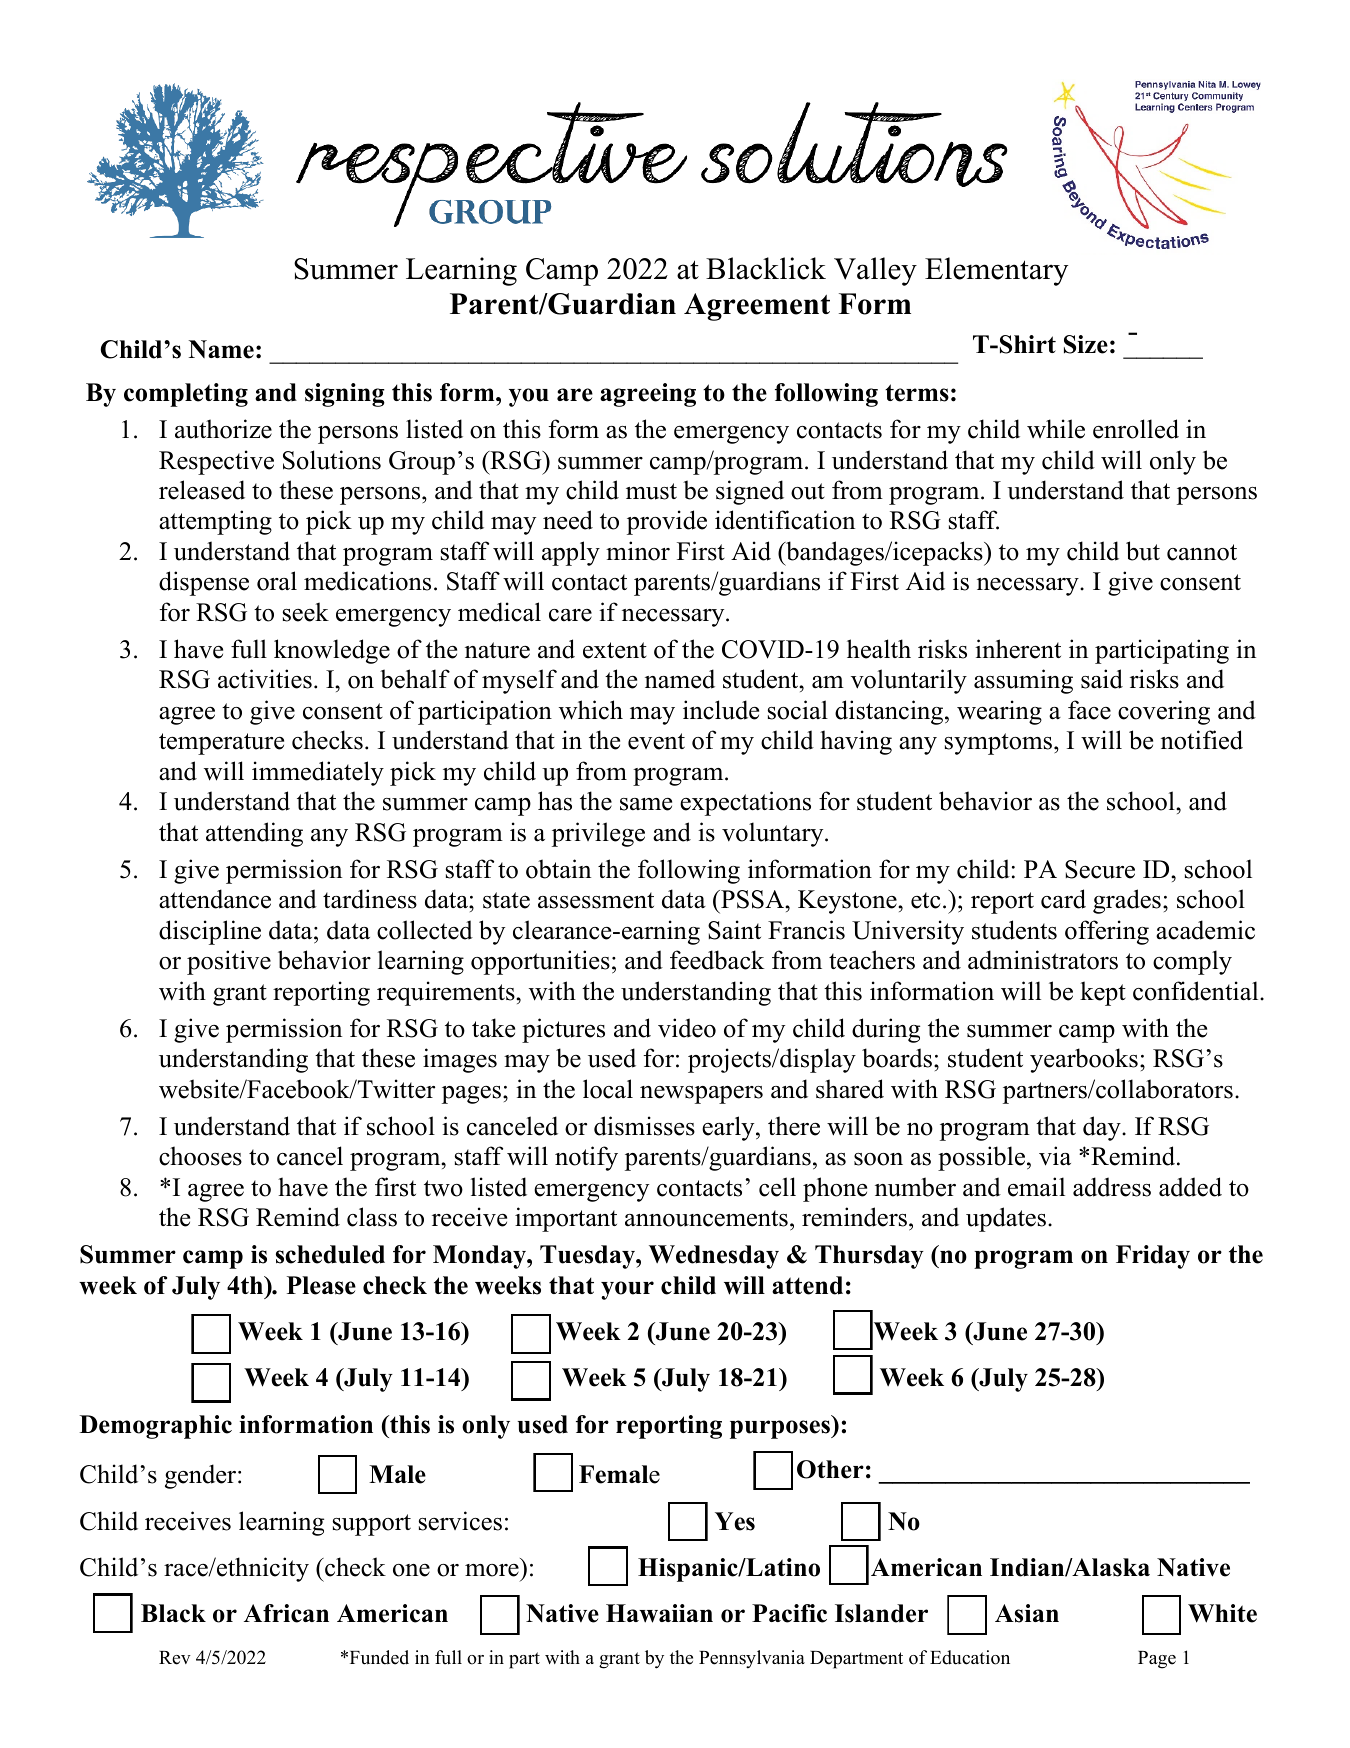 The height and width of the page is (1748, 1350). I want to click on announcements, so click(706, 1218).
